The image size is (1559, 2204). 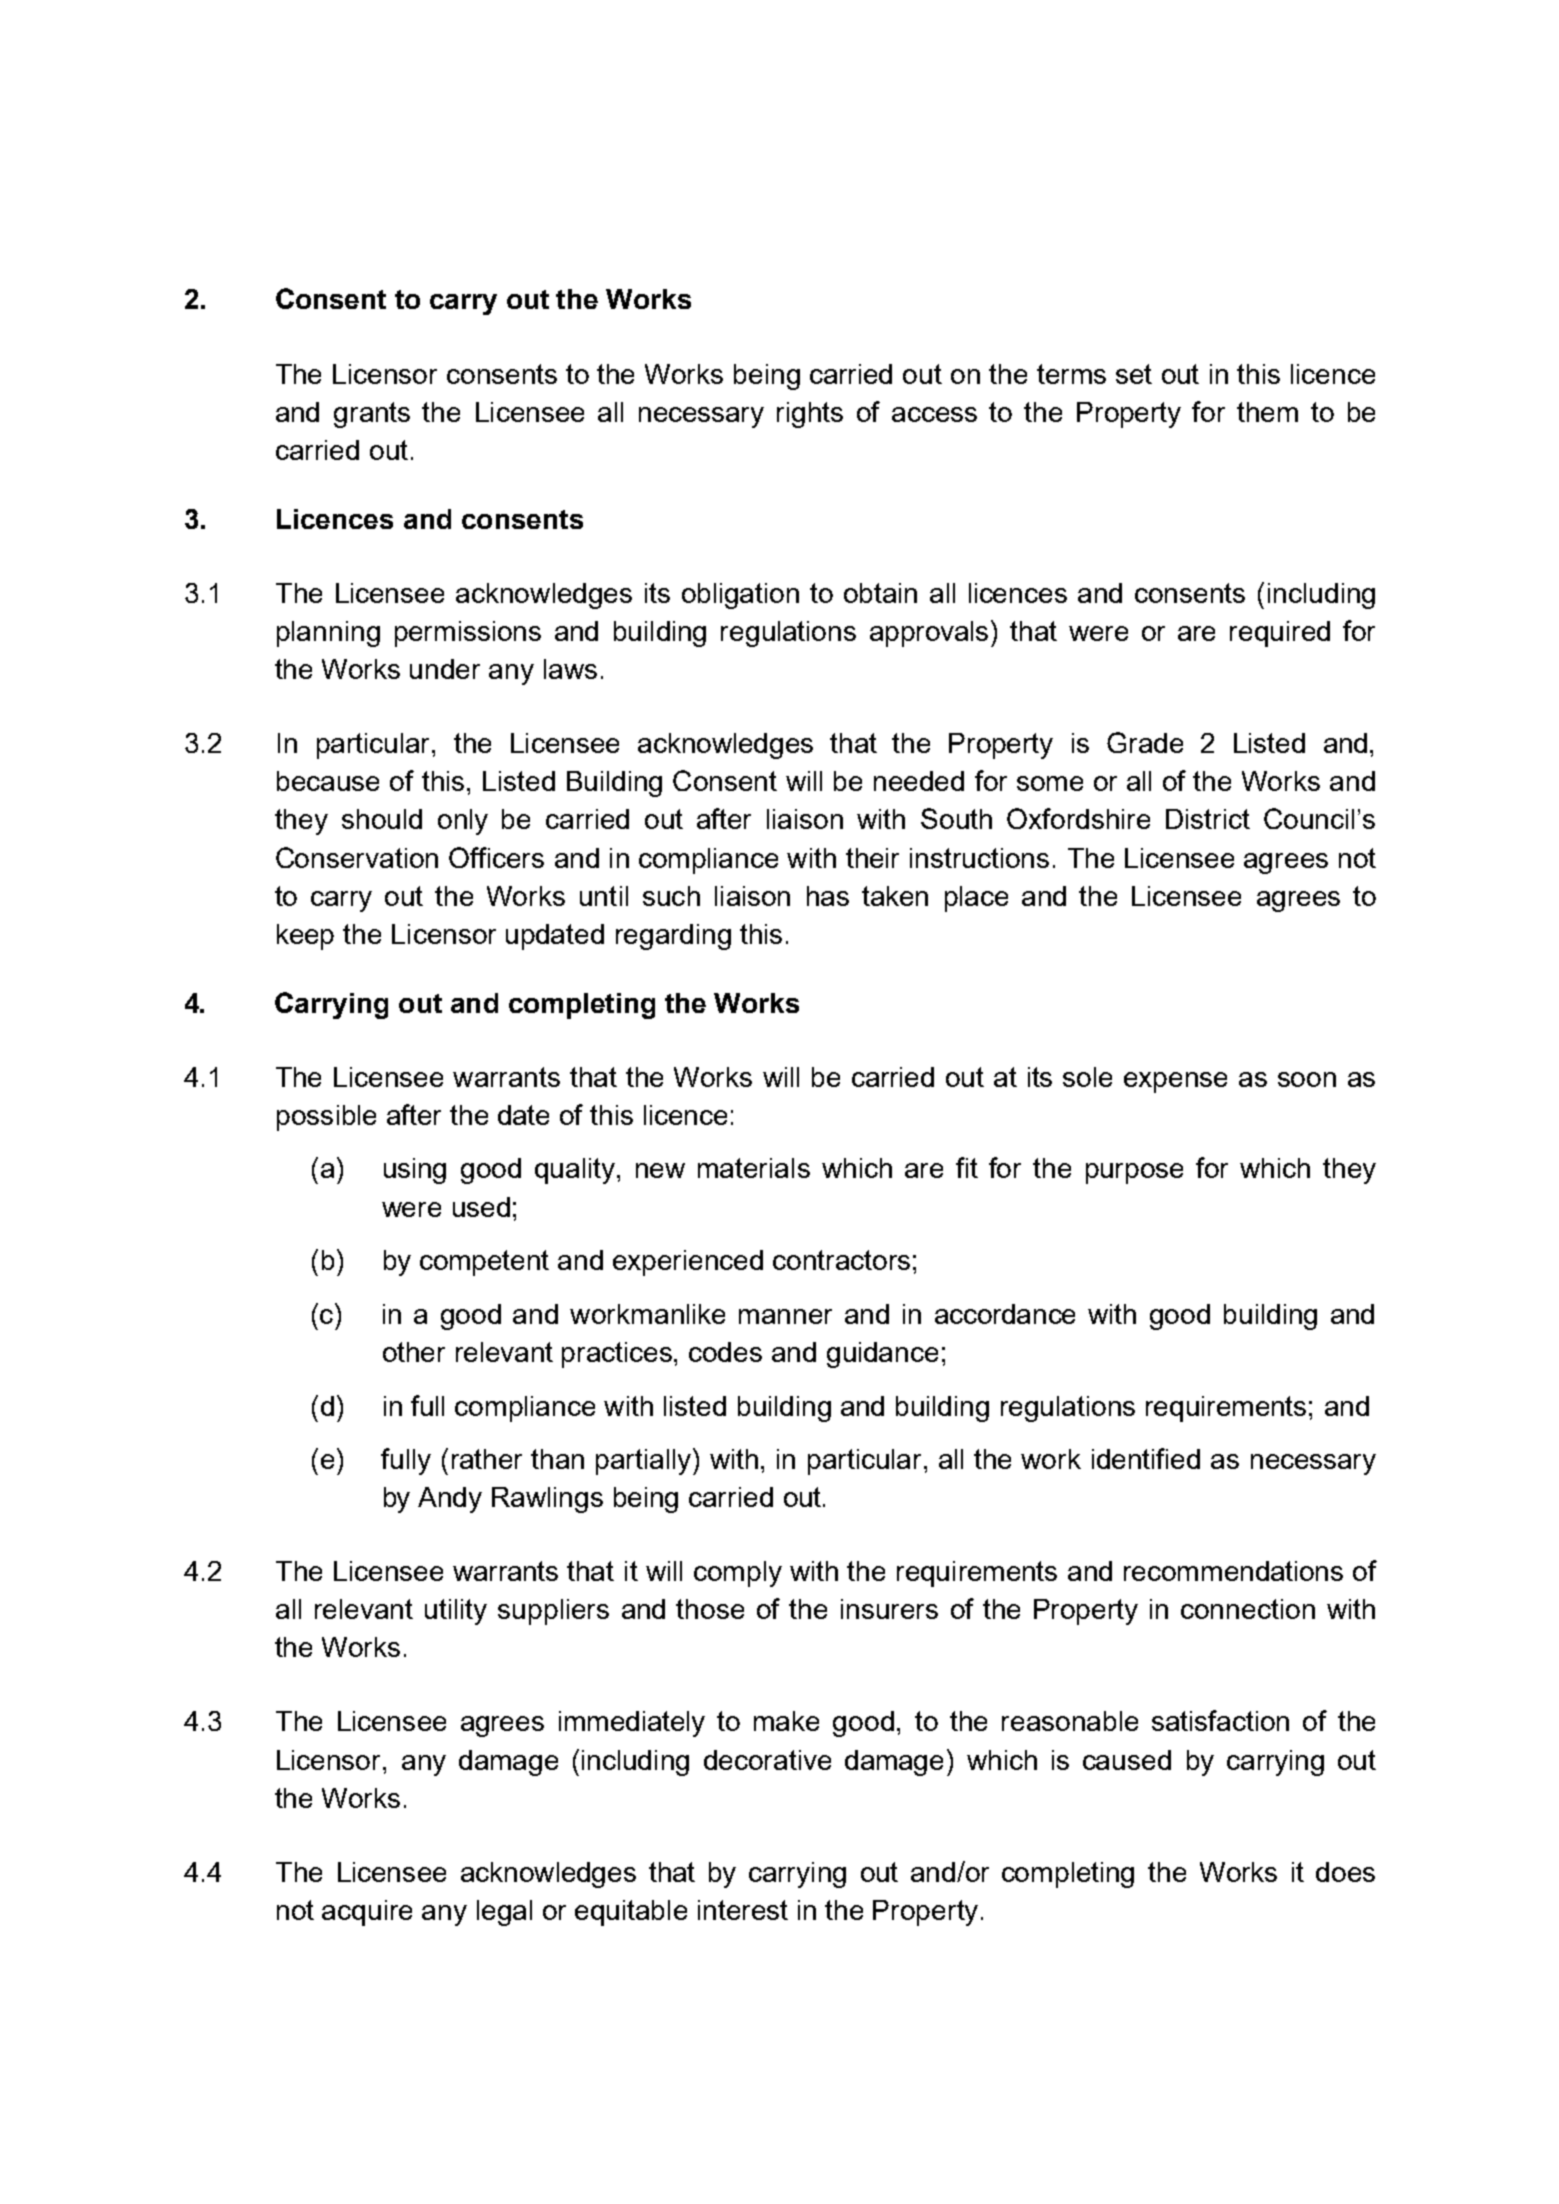 I want to click on rights, so click(x=810, y=415).
